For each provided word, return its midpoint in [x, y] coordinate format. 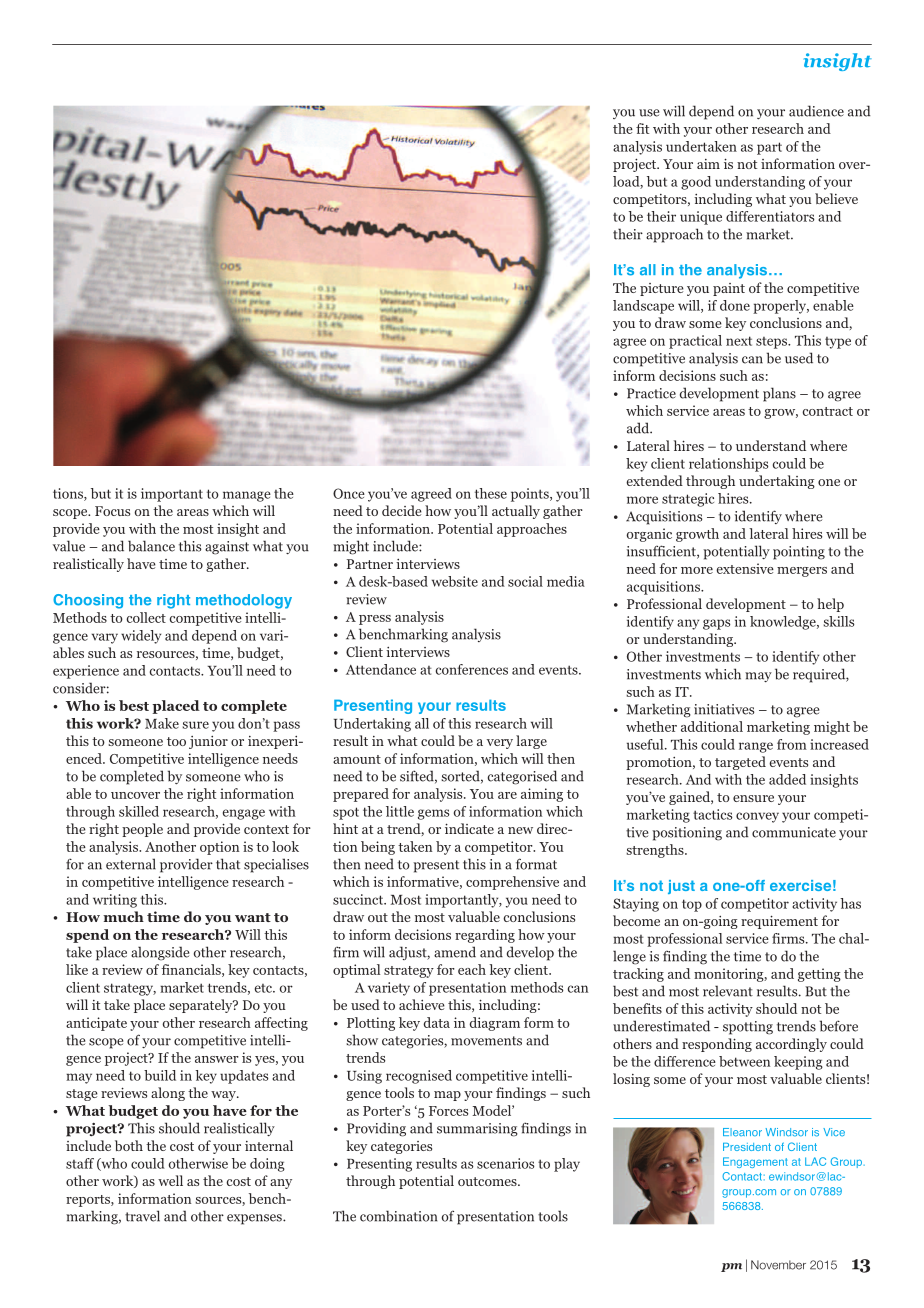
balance [151, 546]
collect [146, 617]
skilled [139, 811]
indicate [469, 828]
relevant [728, 991]
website [455, 581]
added [787, 779]
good [696, 183]
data [436, 1022]
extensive [745, 568]
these [491, 493]
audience [816, 111]
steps [773, 343]
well [170, 1180]
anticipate [96, 1024]
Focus [112, 511]
